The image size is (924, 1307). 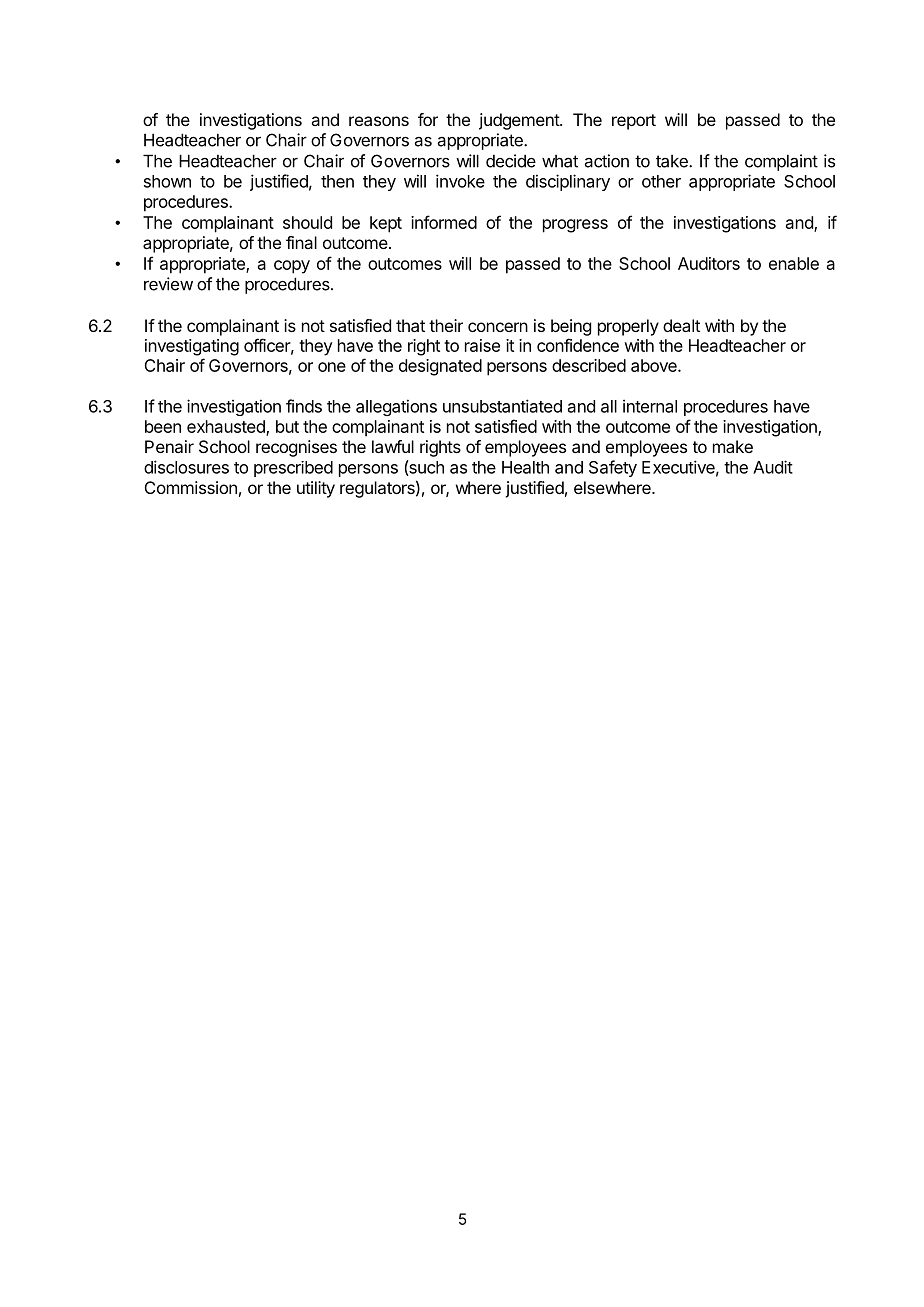 What do you see at coordinates (168, 284) in the screenshot?
I see `review` at bounding box center [168, 284].
